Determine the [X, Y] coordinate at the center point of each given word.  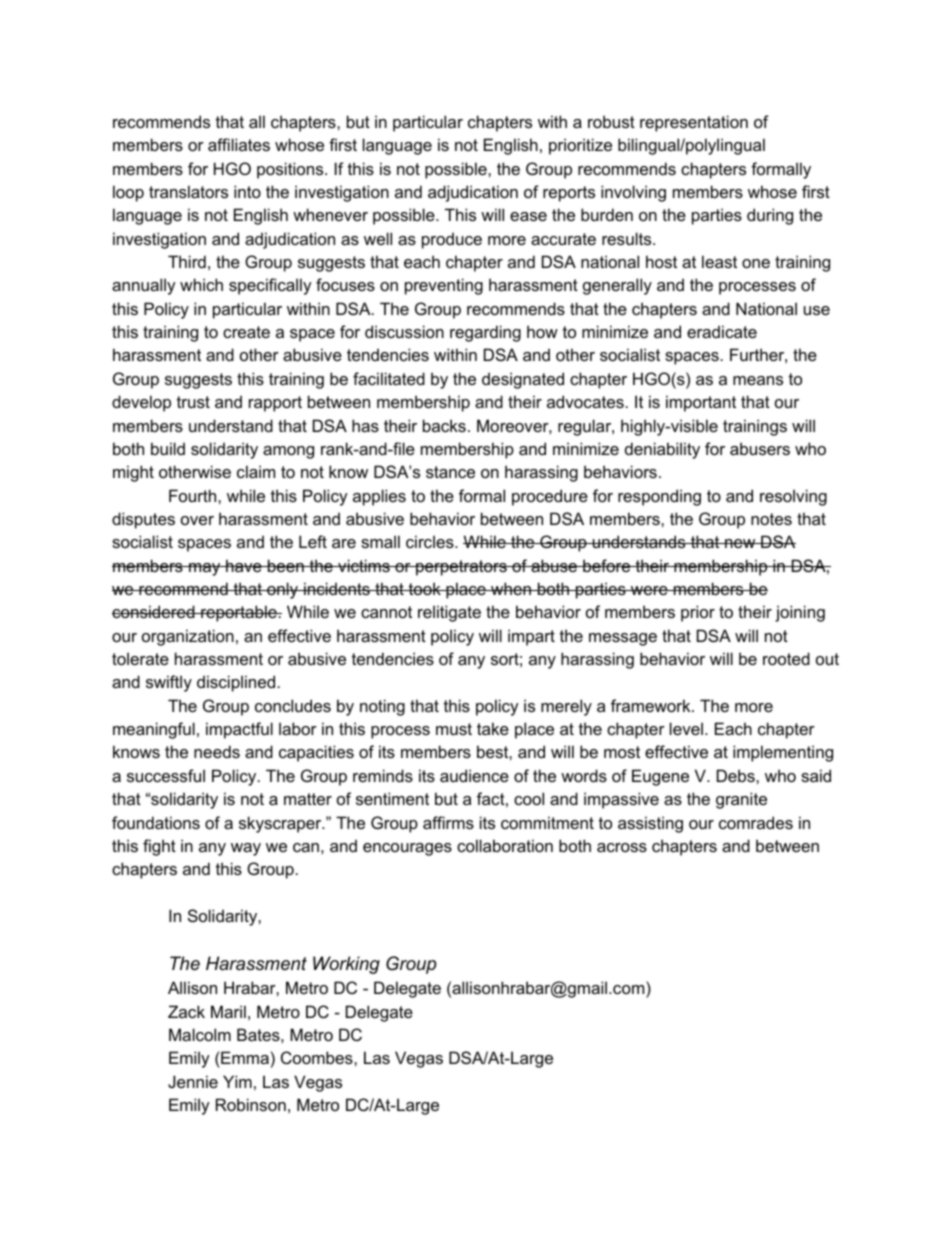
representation [694, 123]
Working [346, 965]
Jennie [193, 1081]
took [424, 588]
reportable [239, 613]
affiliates [239, 144]
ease [528, 216]
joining [800, 613]
